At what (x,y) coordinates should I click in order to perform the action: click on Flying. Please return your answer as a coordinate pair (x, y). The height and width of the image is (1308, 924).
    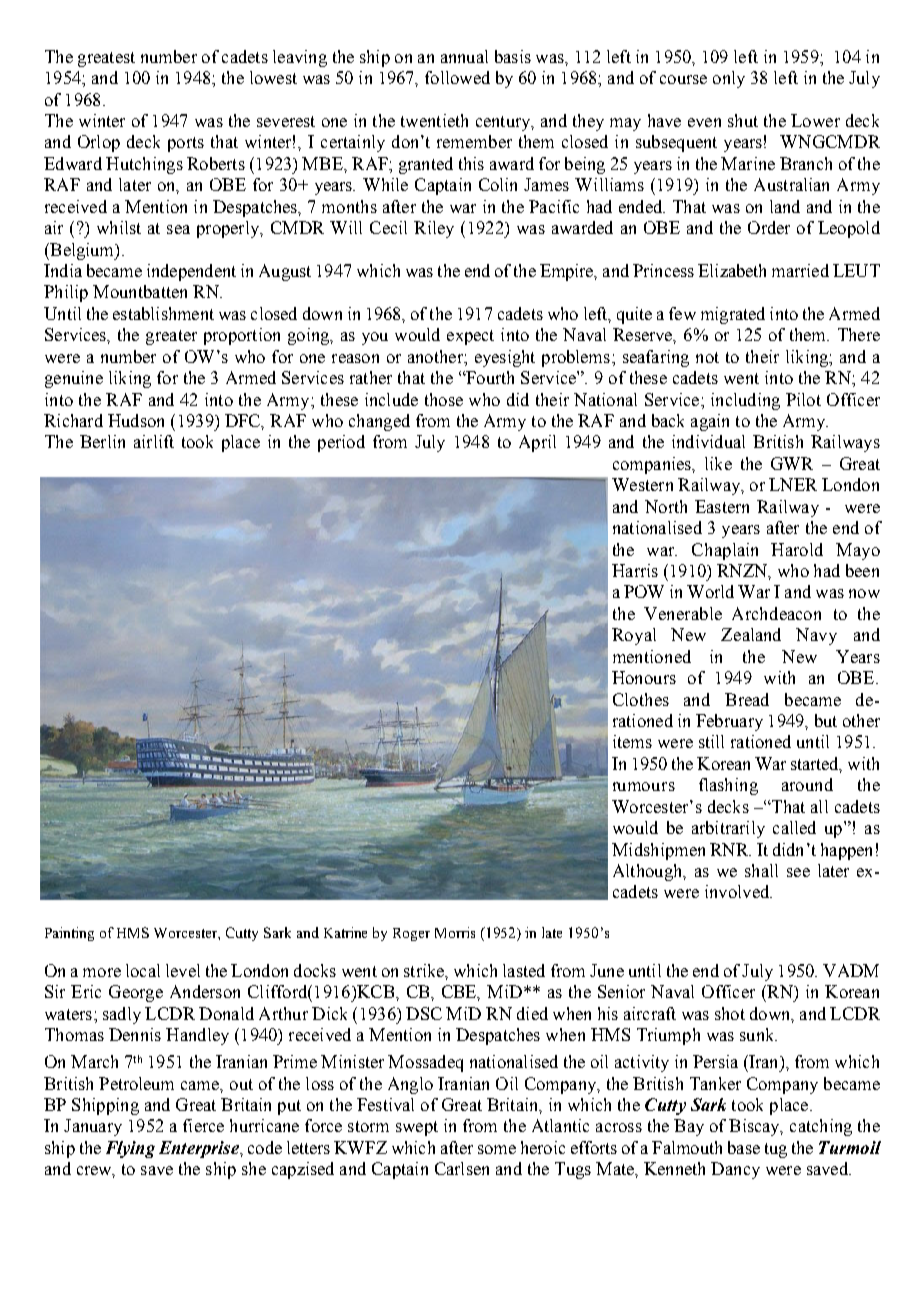
    Looking at the image, I should click on (130, 1149).
